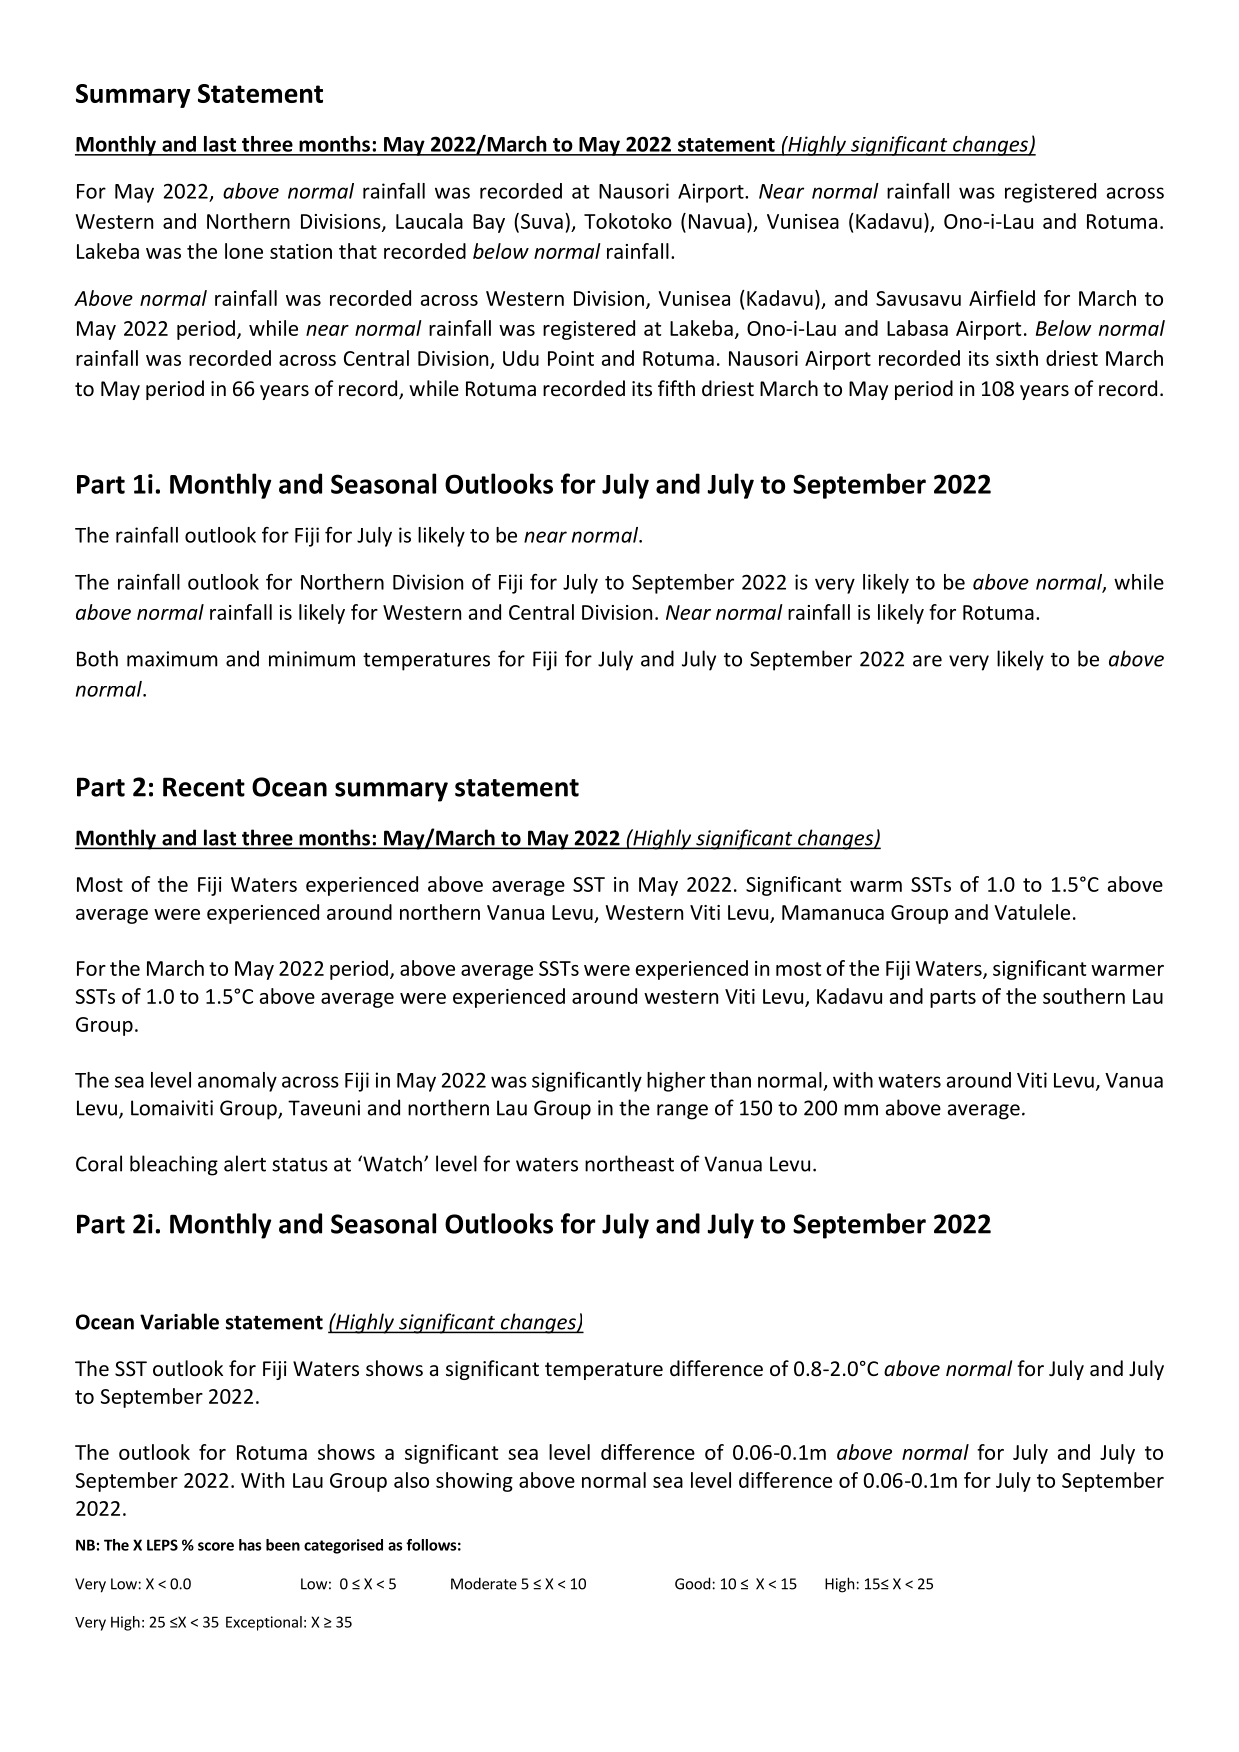 The image size is (1239, 1752). Describe the element at coordinates (1002, 298) in the document. I see `Airfield` at that location.
